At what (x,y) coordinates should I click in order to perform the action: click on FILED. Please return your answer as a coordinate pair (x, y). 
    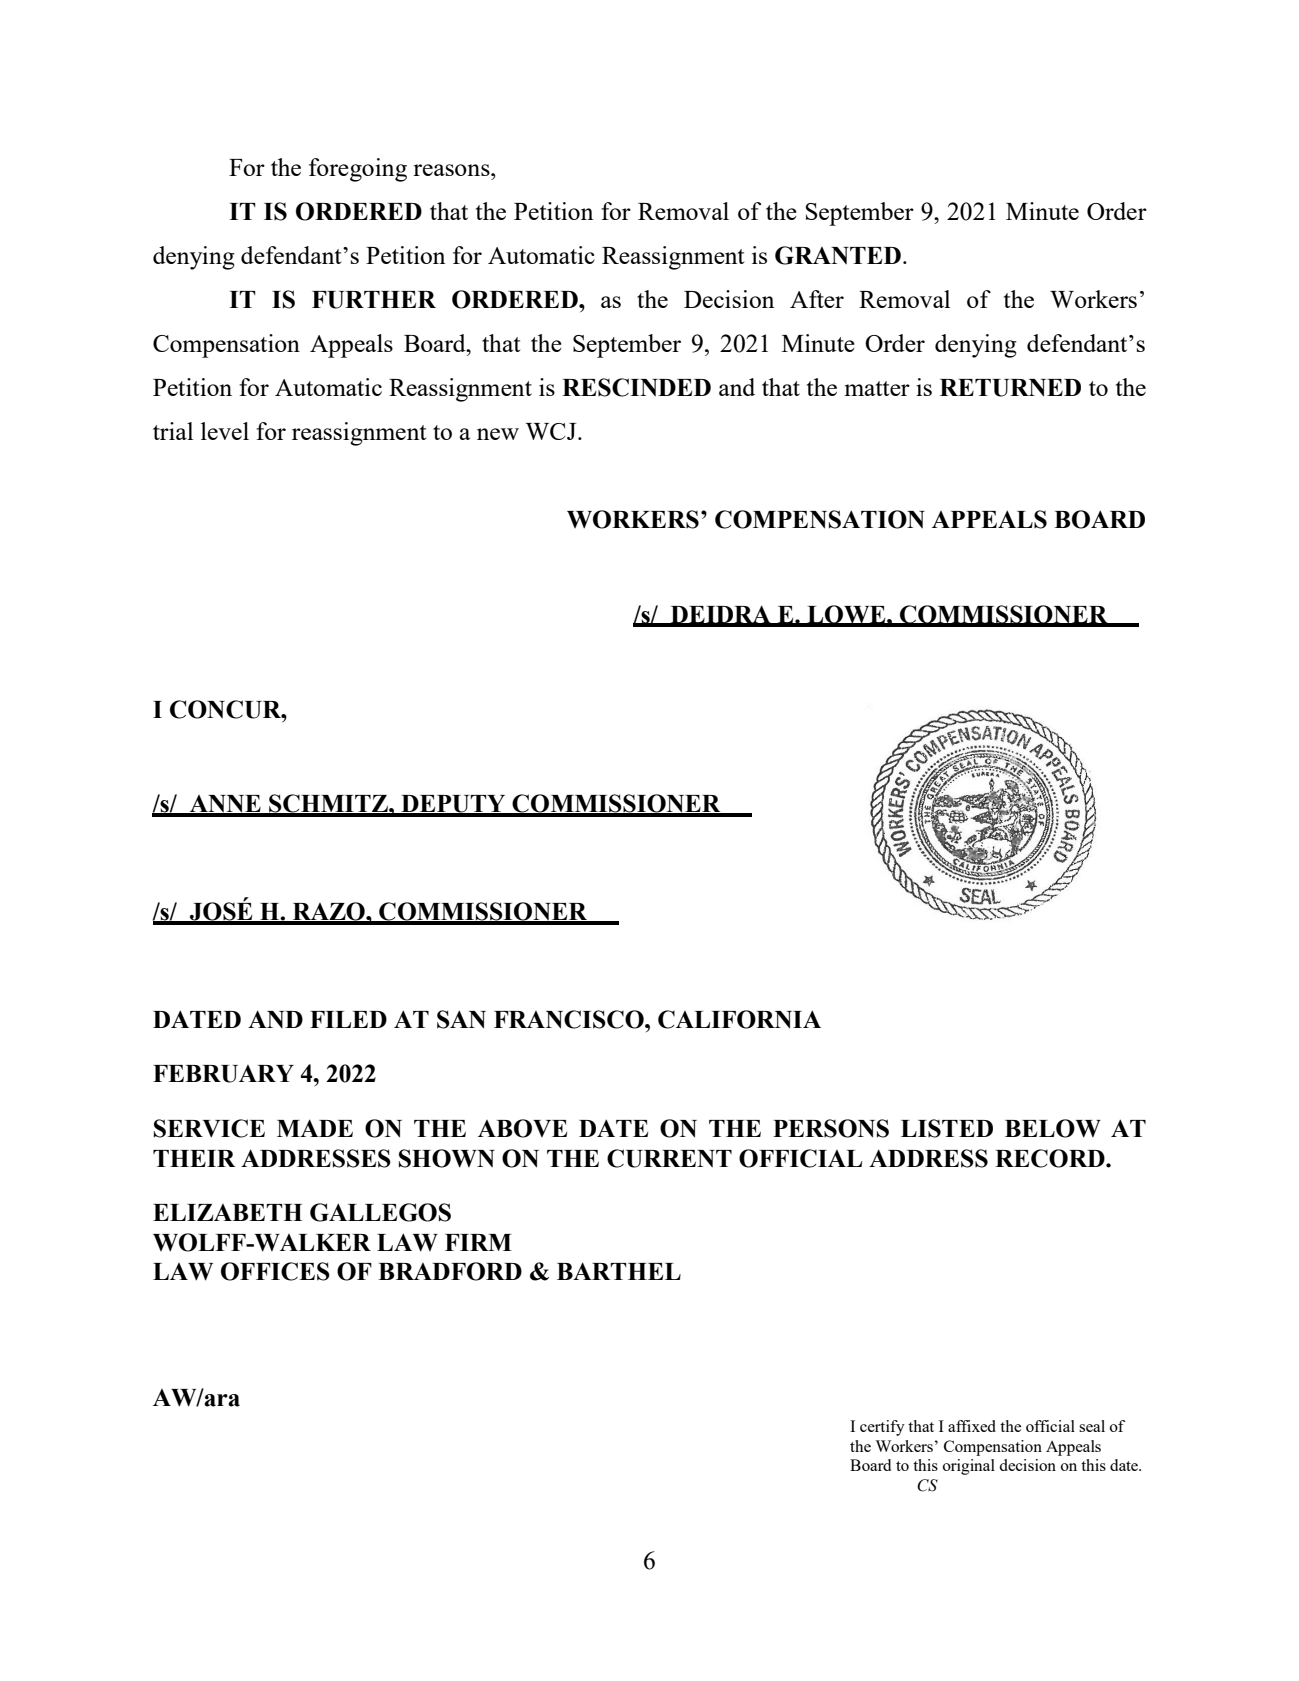
    Looking at the image, I should click on (348, 1019).
